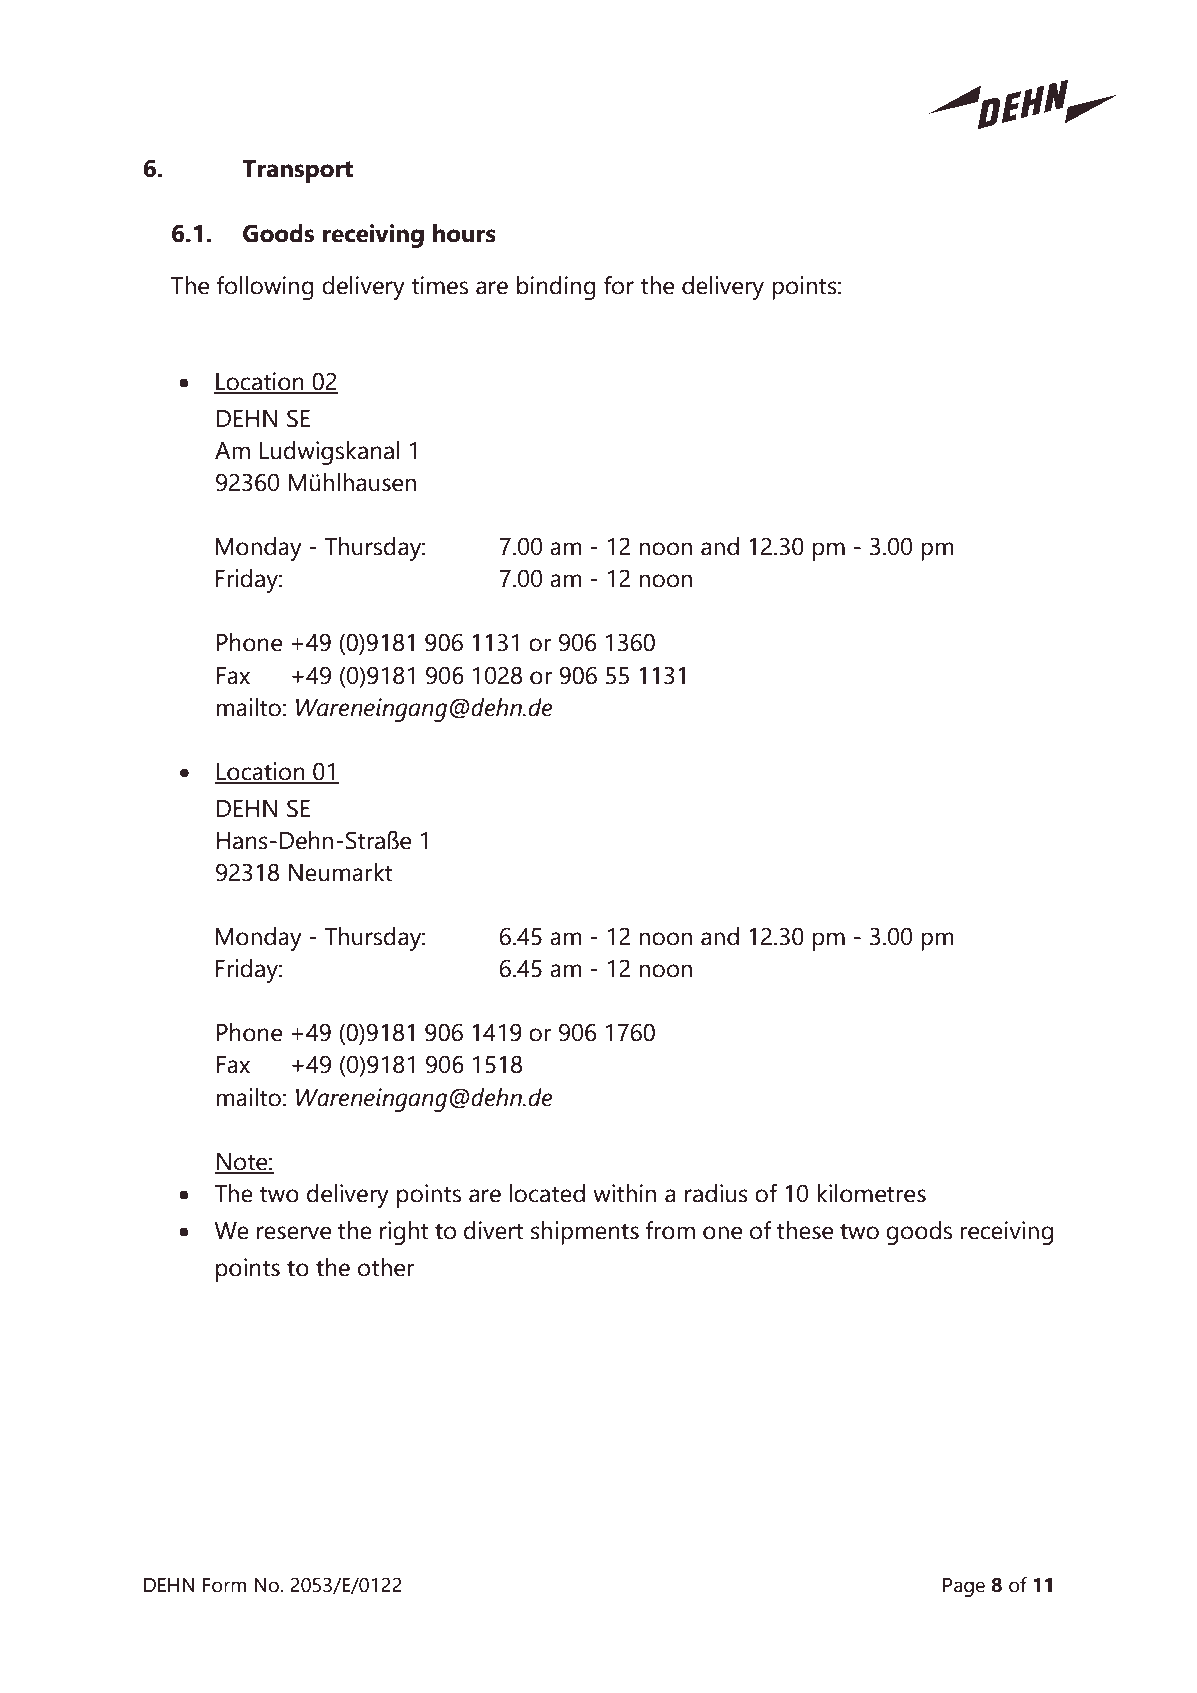  Describe the element at coordinates (297, 171) in the document. I see `Transport` at that location.
